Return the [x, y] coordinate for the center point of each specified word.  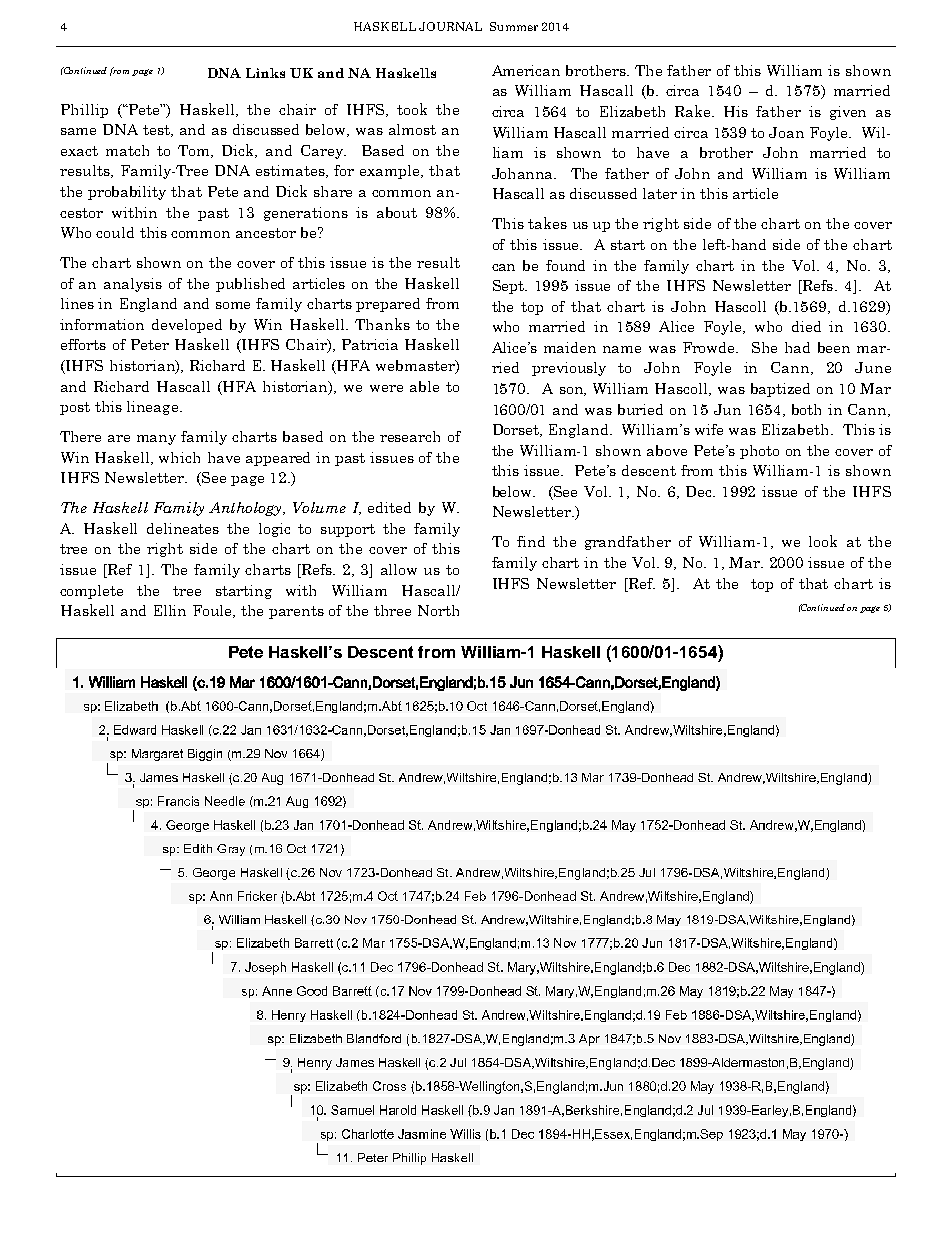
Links [265, 73]
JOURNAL [450, 26]
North [438, 610]
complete [91, 592]
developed [187, 326]
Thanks [382, 324]
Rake [694, 111]
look [823, 541]
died [806, 326]
